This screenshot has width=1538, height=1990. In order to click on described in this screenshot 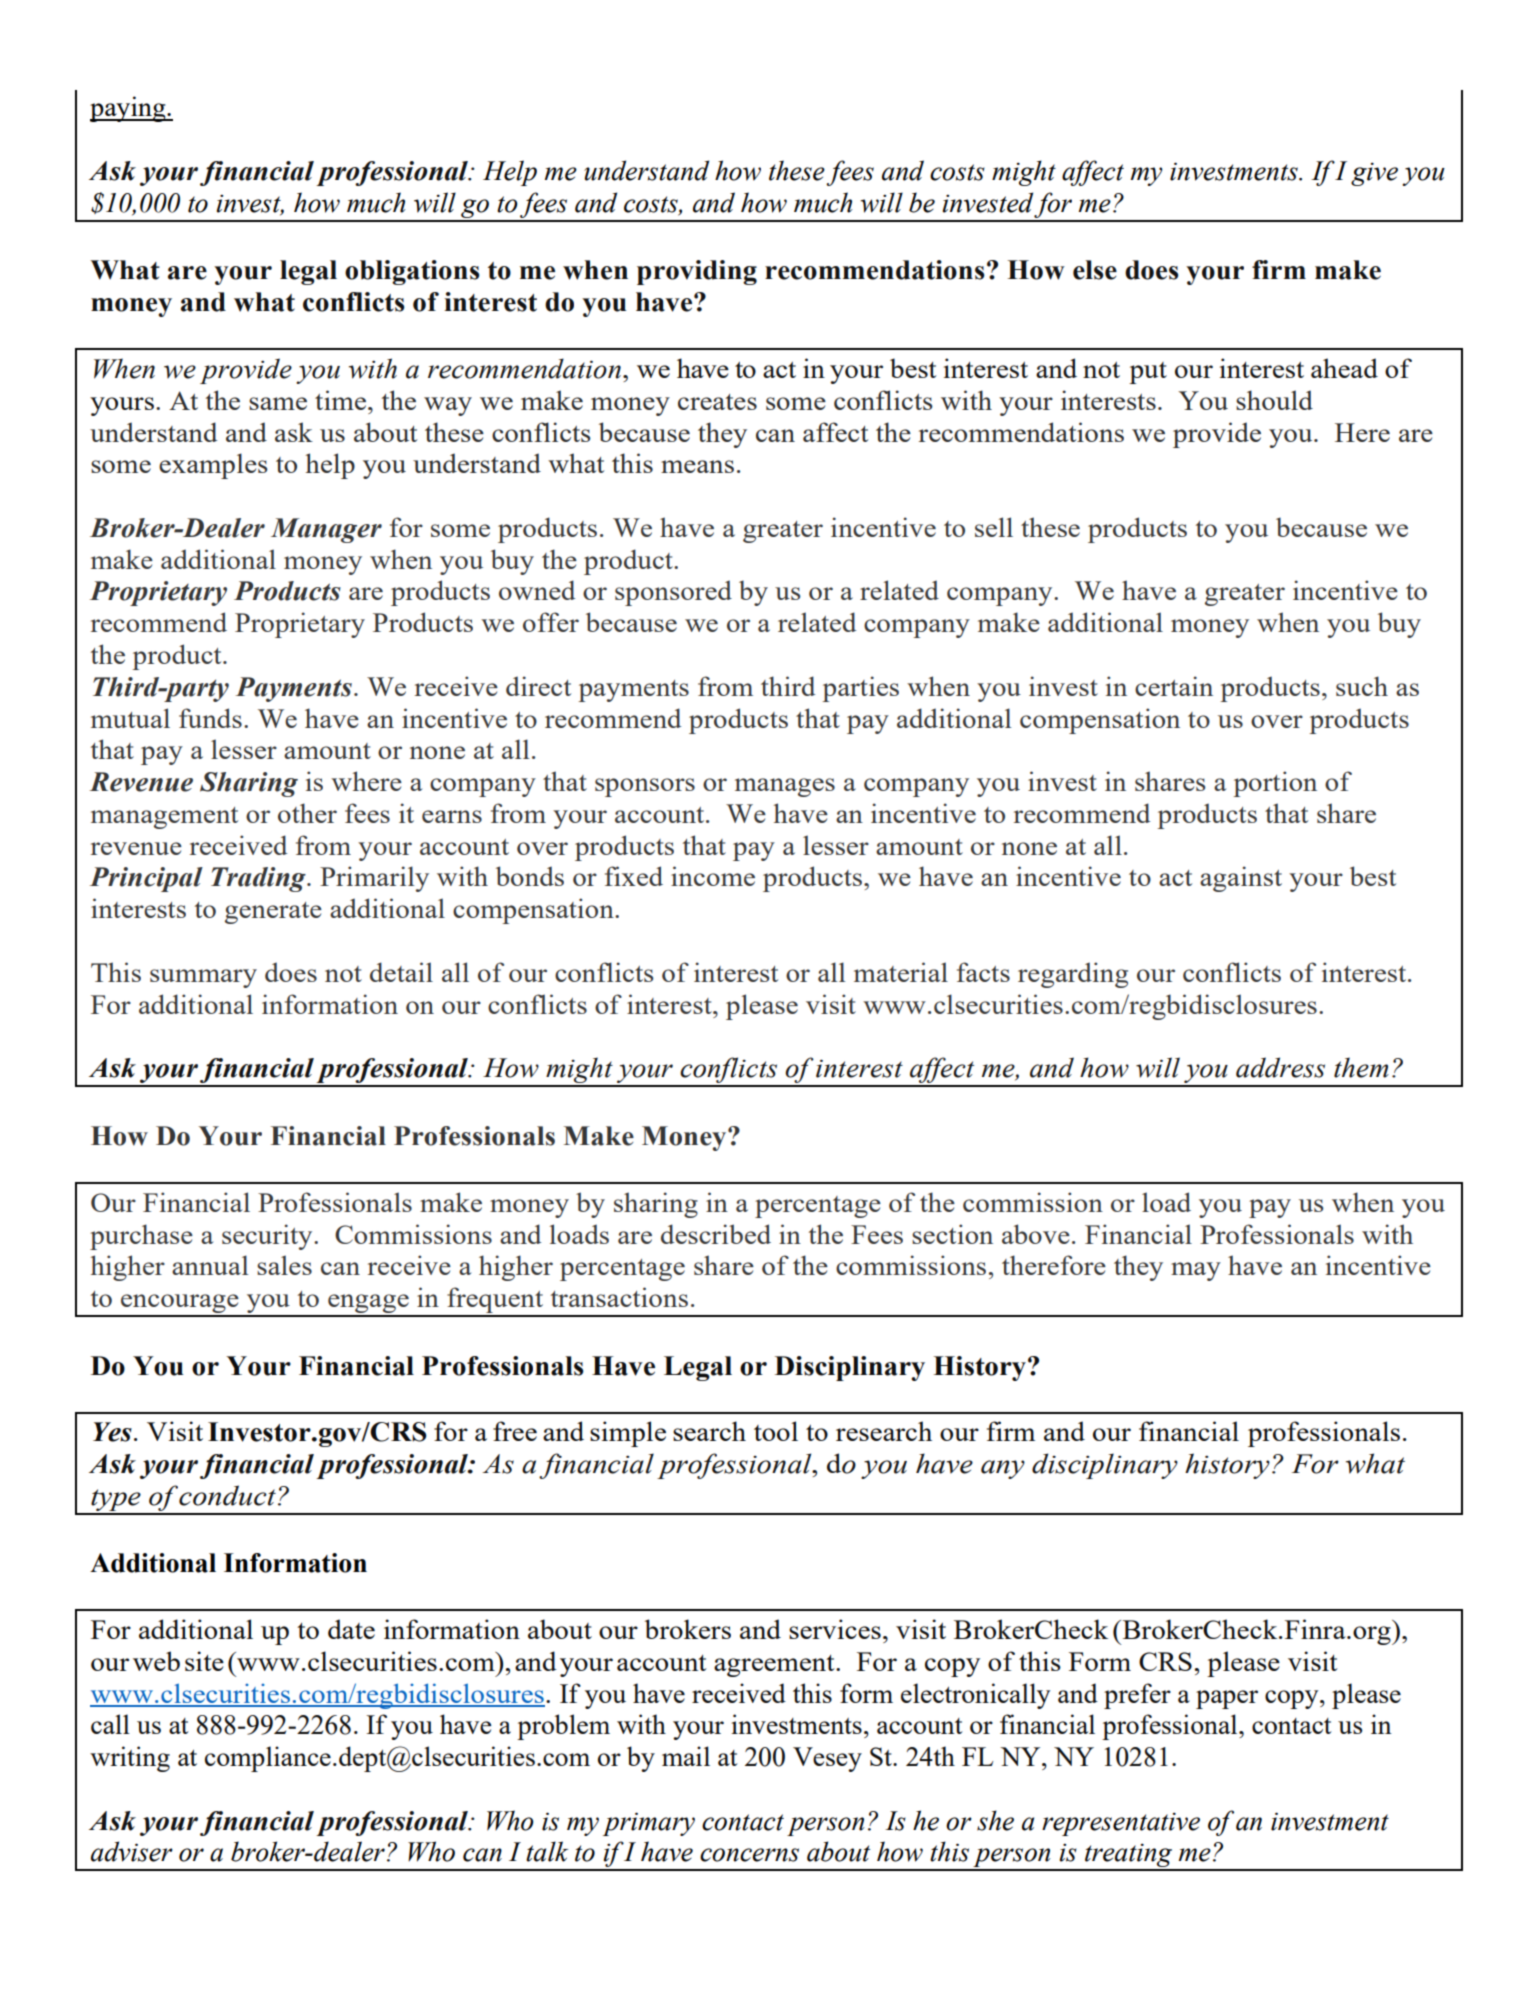, I will do `click(716, 1234)`.
